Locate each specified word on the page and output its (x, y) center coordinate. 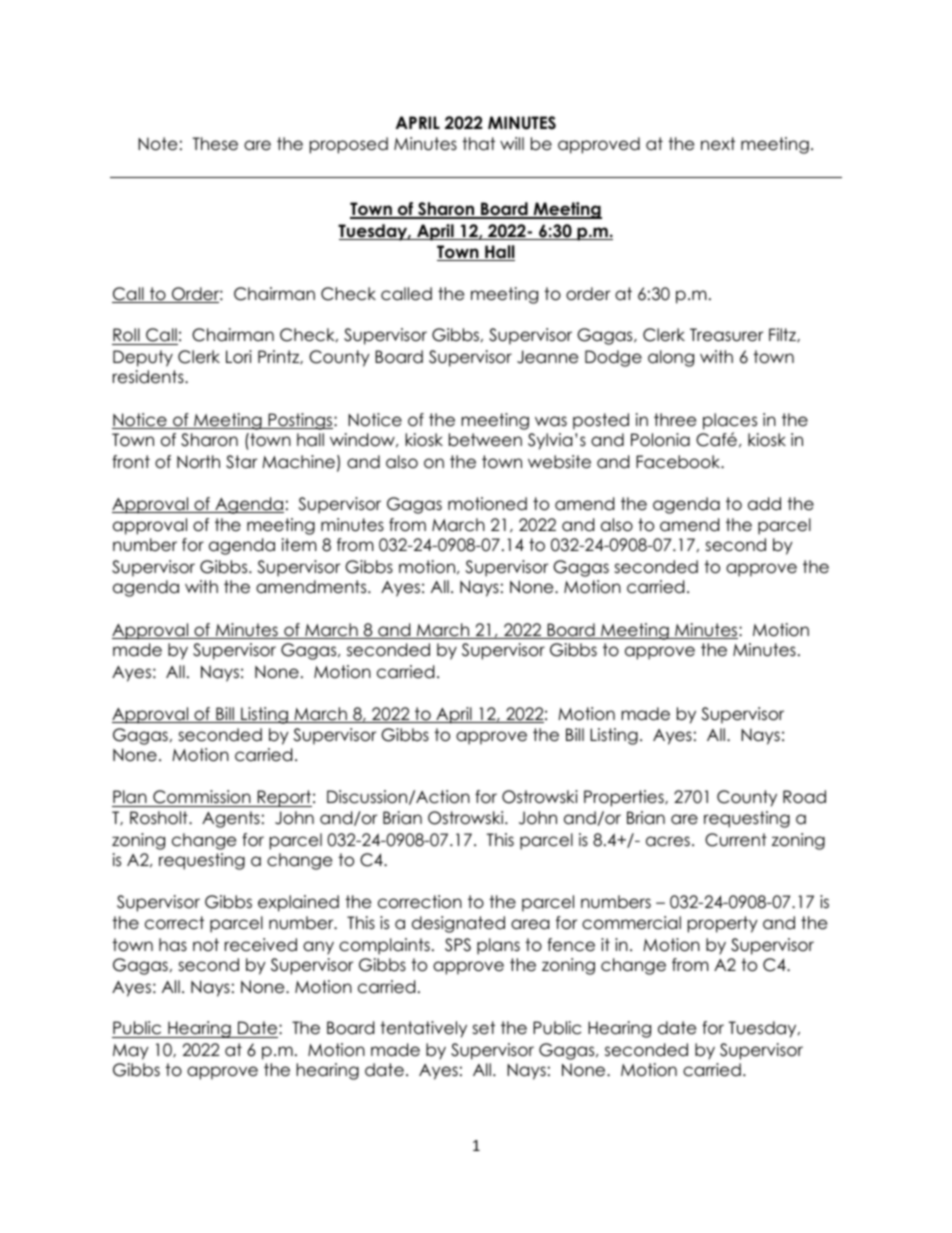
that (478, 144)
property (723, 924)
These (215, 144)
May (131, 1052)
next (718, 144)
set (483, 1028)
